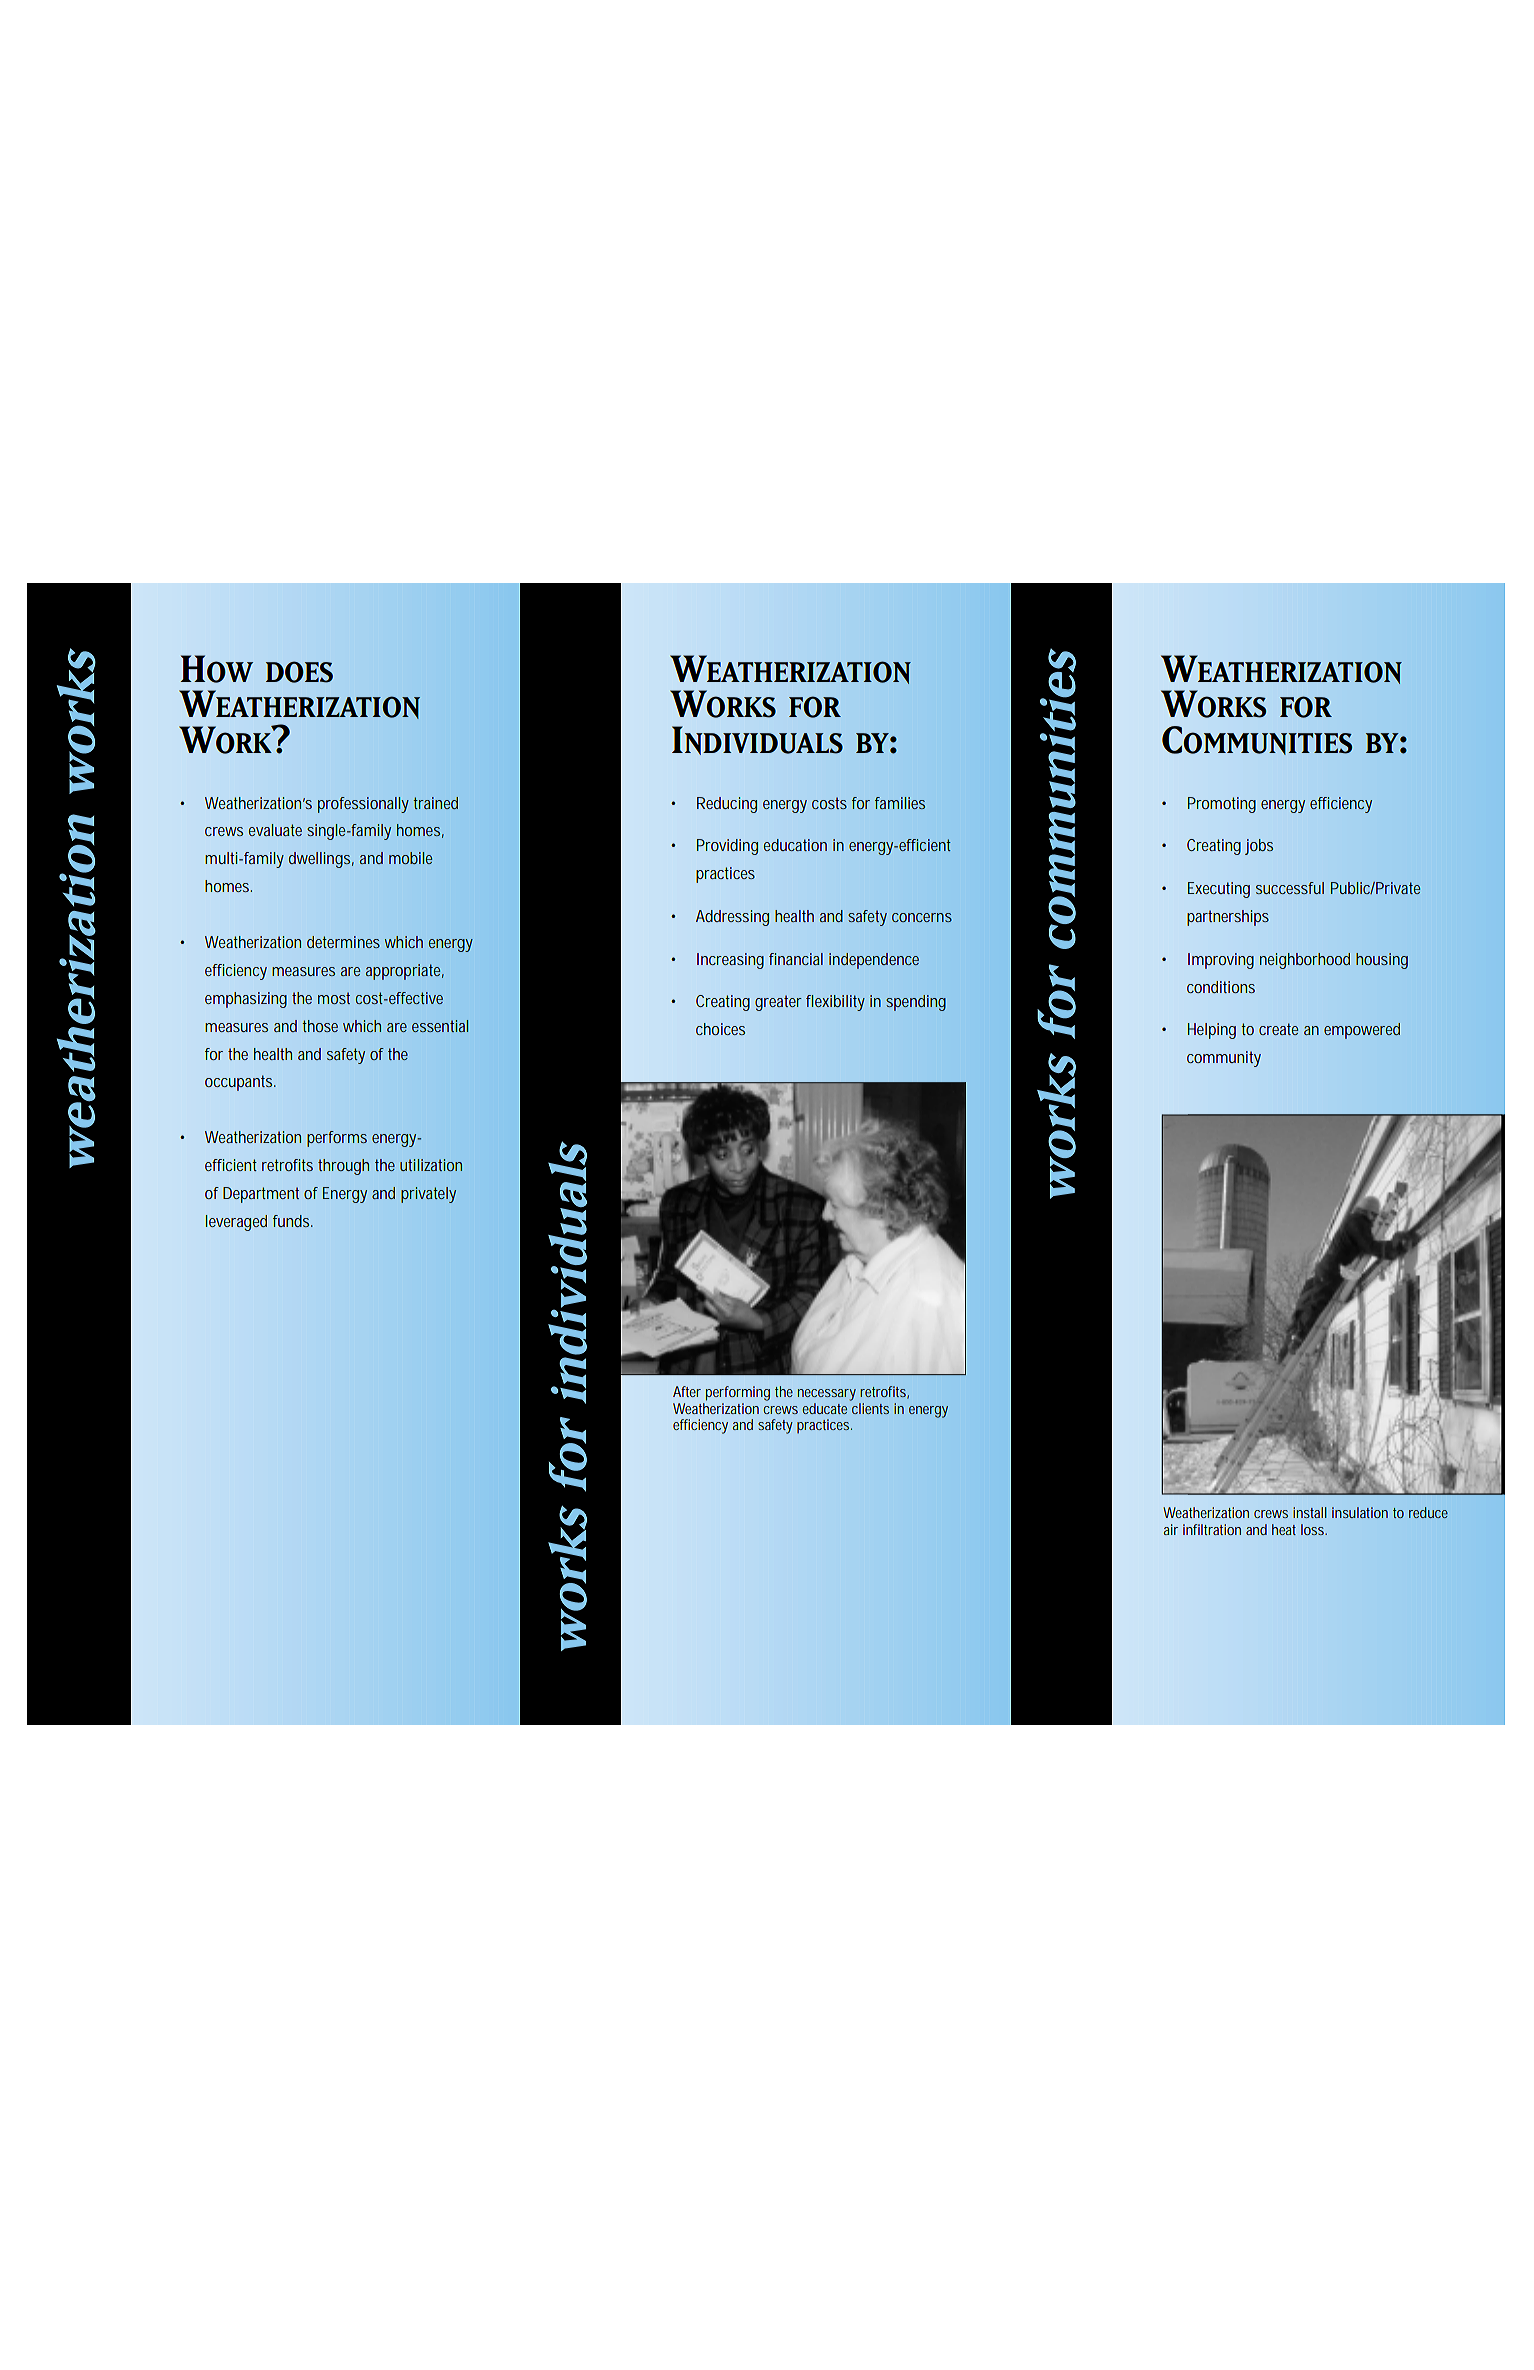 This screenshot has height=2370, width=1534. What do you see at coordinates (835, 1003) in the screenshot?
I see `flexibility` at bounding box center [835, 1003].
